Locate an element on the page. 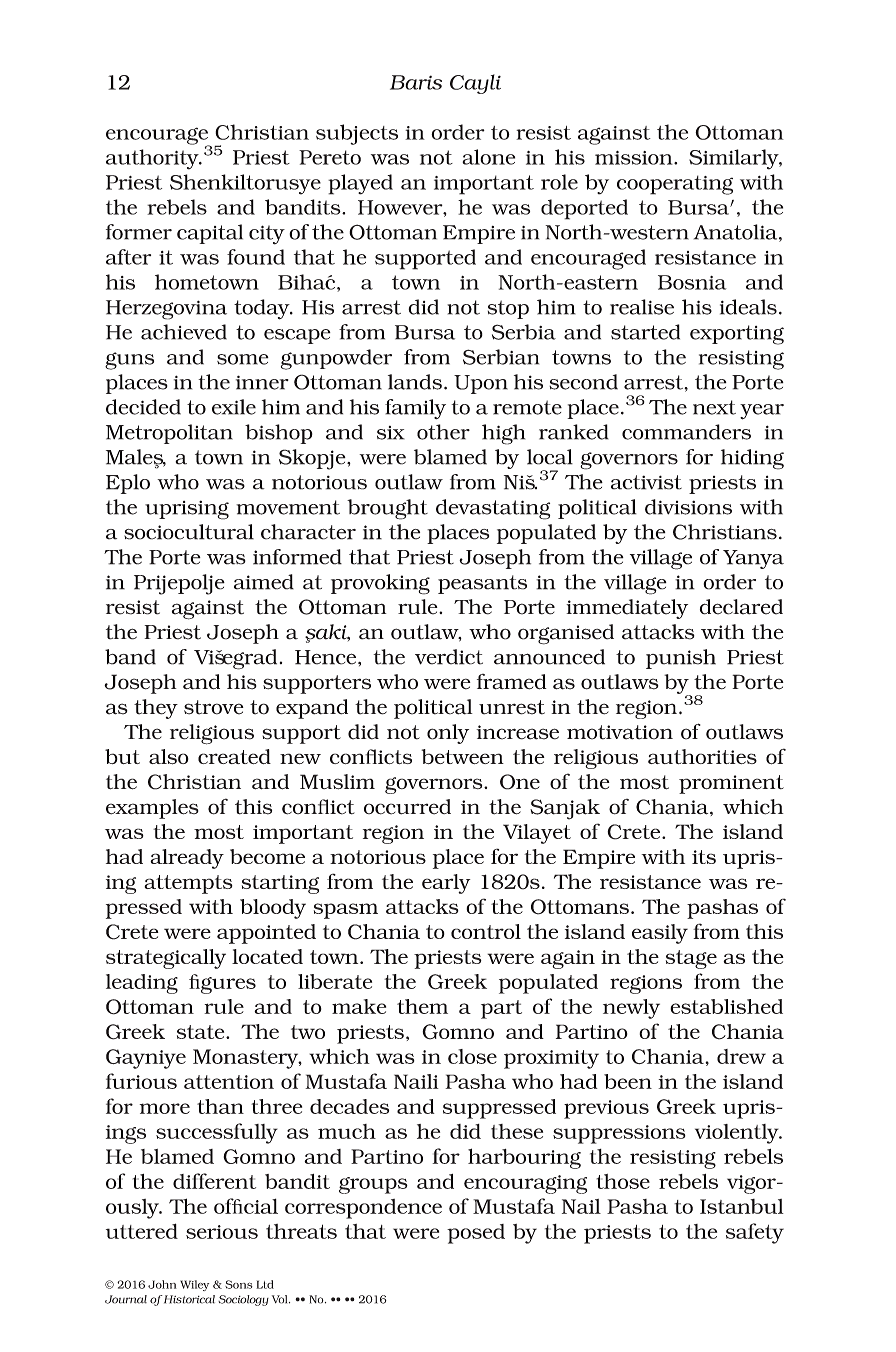 This image has width=896, height=1352. devastating is located at coordinates (493, 509).
